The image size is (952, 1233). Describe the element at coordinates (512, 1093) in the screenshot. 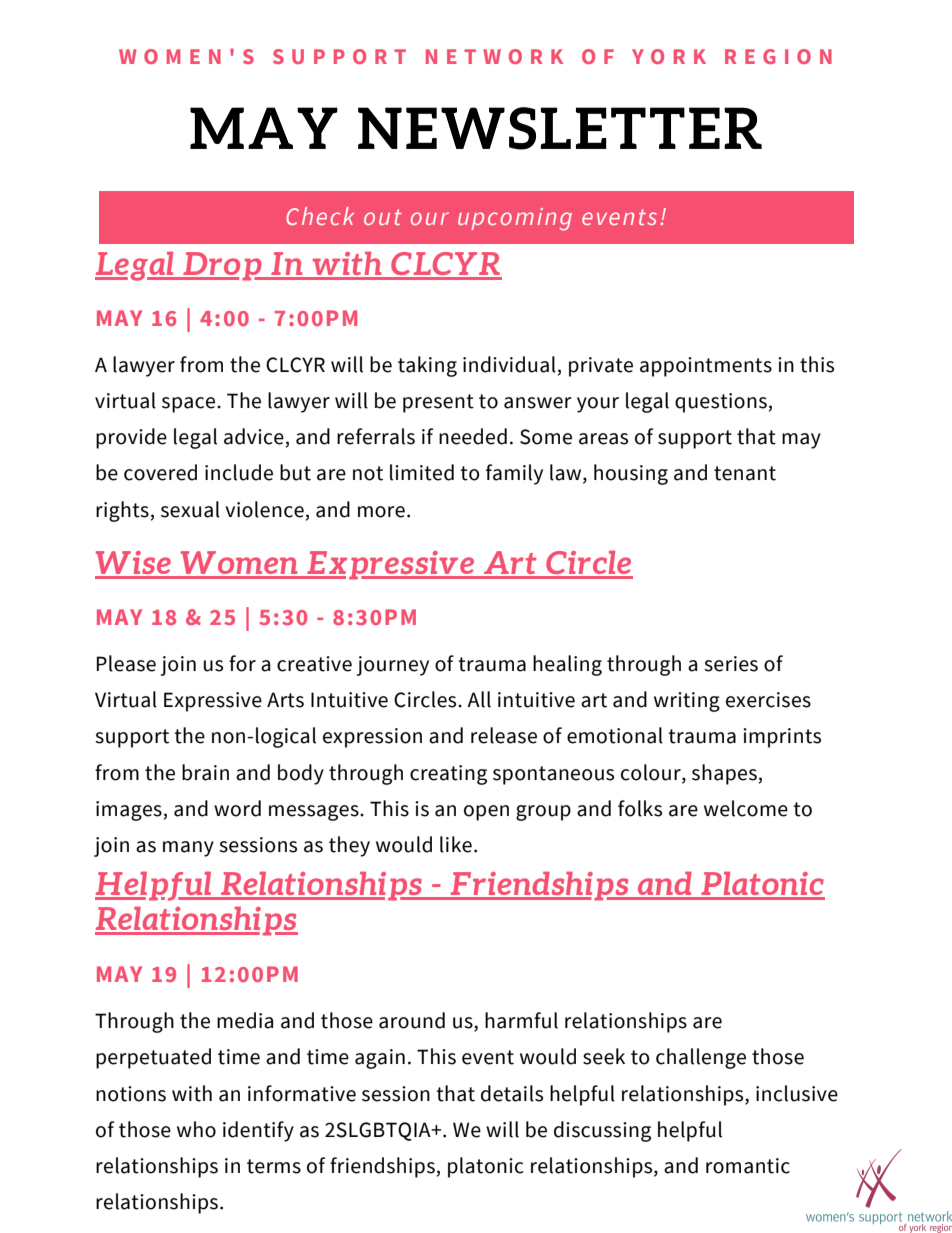

I see `details` at that location.
